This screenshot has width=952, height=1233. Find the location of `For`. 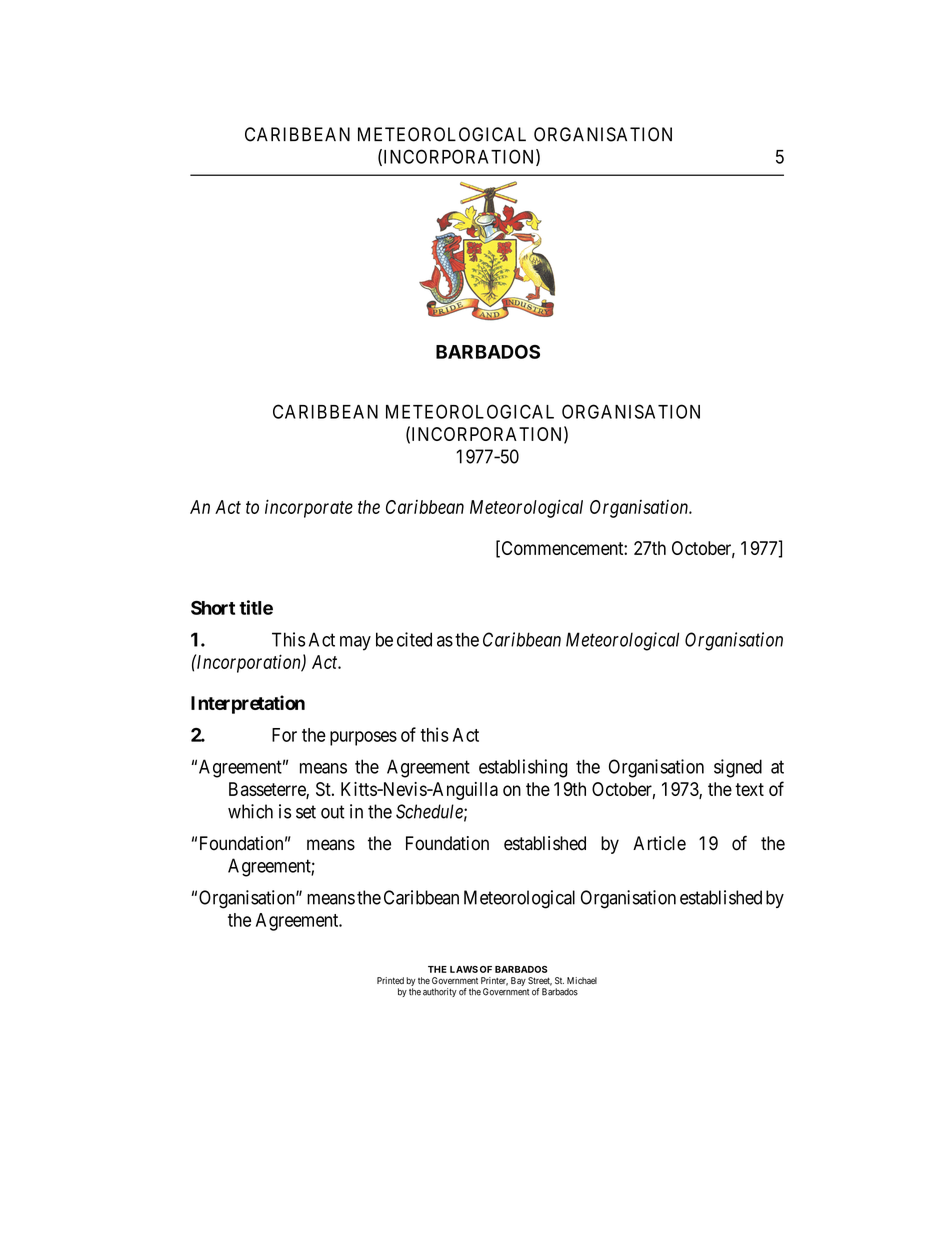

For is located at coordinates (284, 735).
